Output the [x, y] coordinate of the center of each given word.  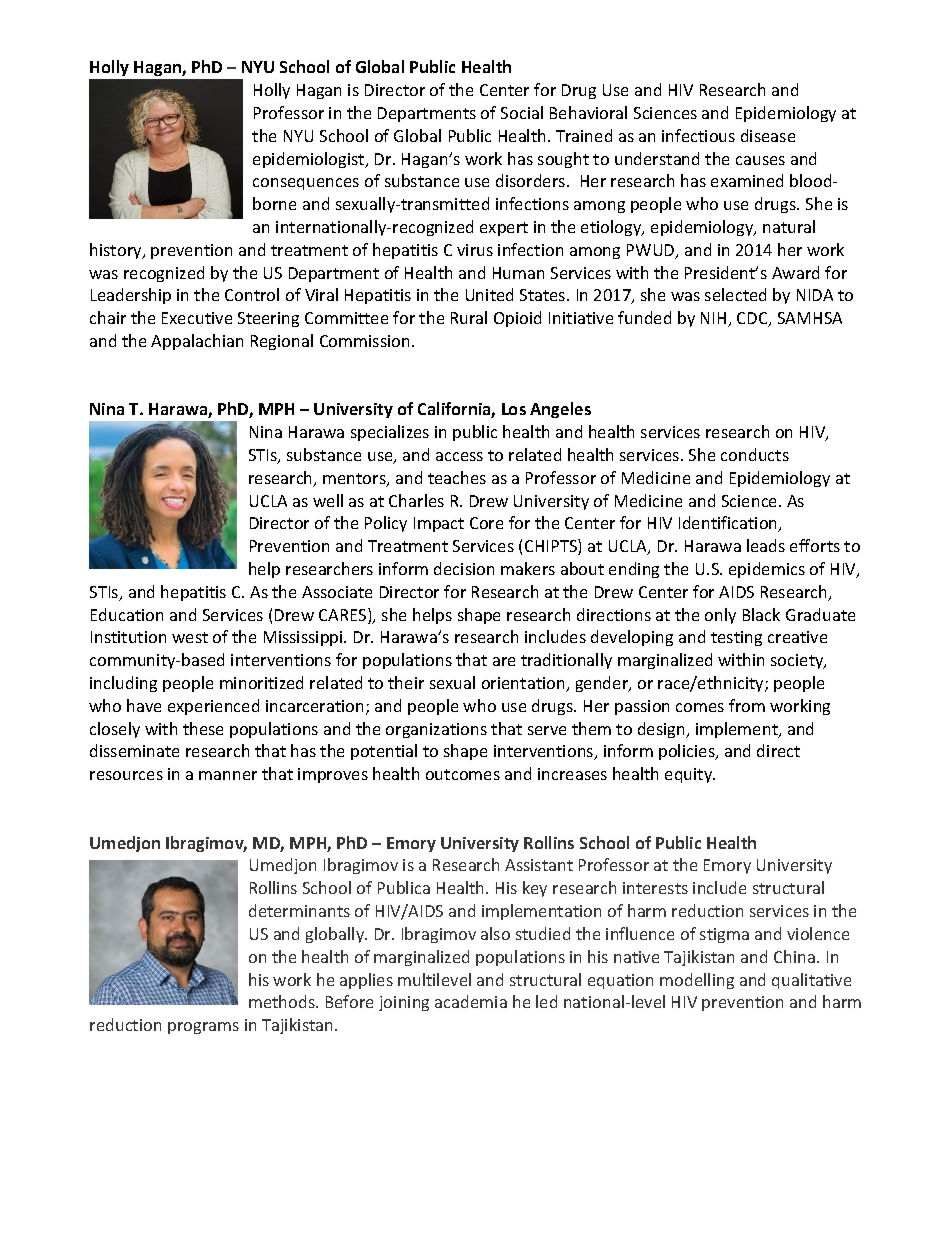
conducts [755, 454]
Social [522, 112]
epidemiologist [310, 160]
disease [768, 135]
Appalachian [197, 342]
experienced [213, 707]
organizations [436, 730]
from [747, 705]
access [459, 456]
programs [203, 1028]
